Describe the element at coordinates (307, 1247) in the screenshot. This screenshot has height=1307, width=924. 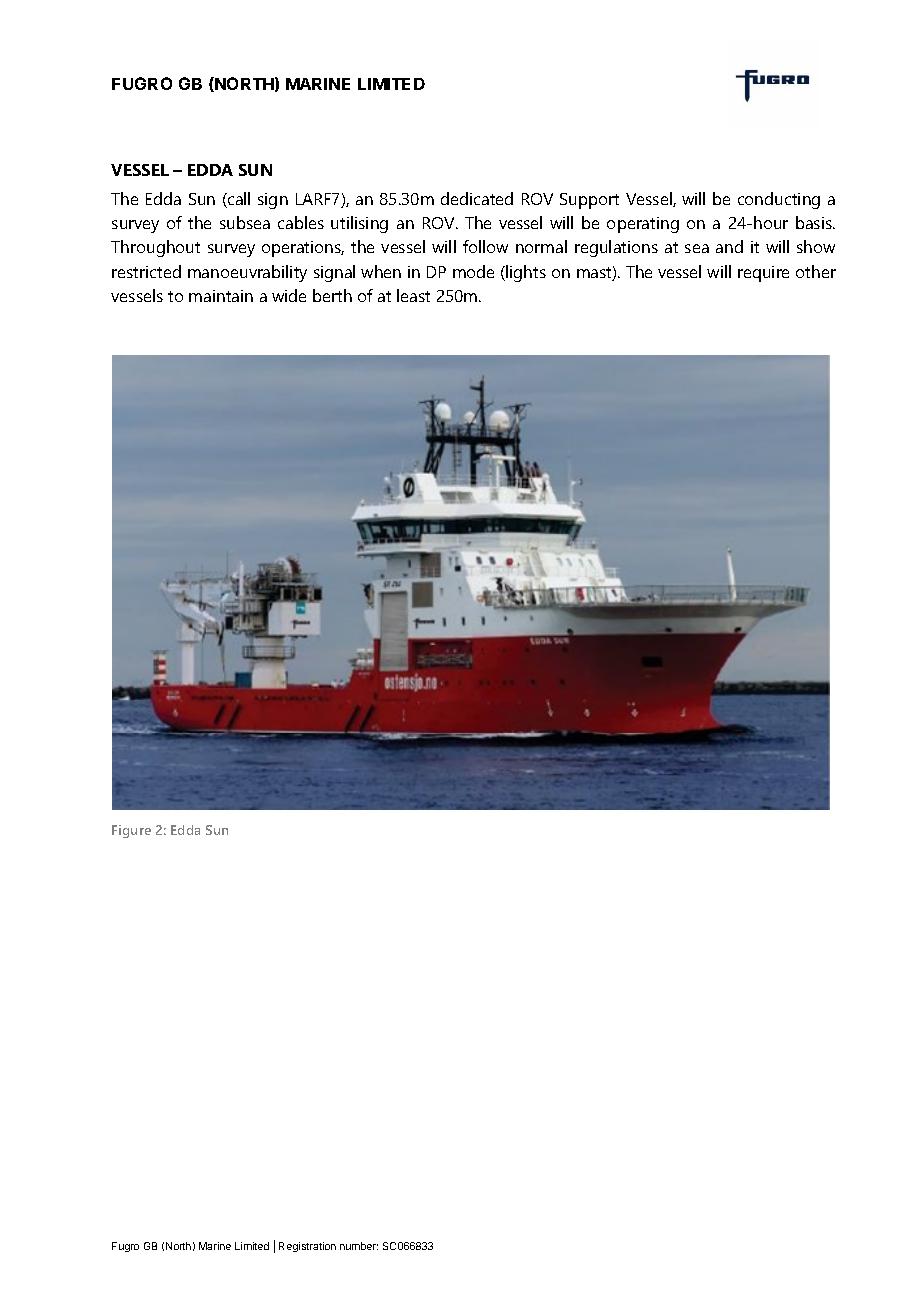
I see `Registration` at that location.
